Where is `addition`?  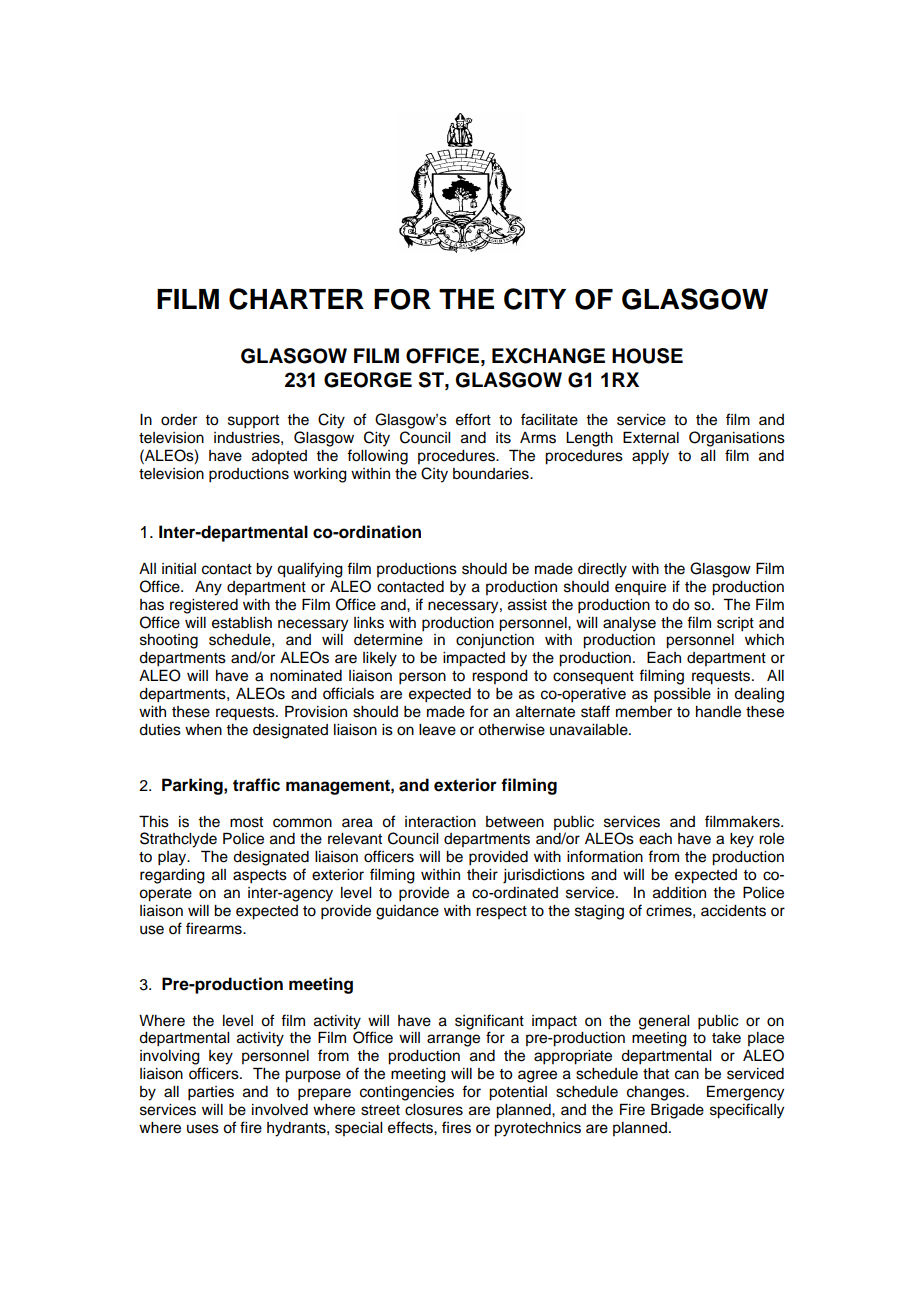
addition is located at coordinates (679, 893).
